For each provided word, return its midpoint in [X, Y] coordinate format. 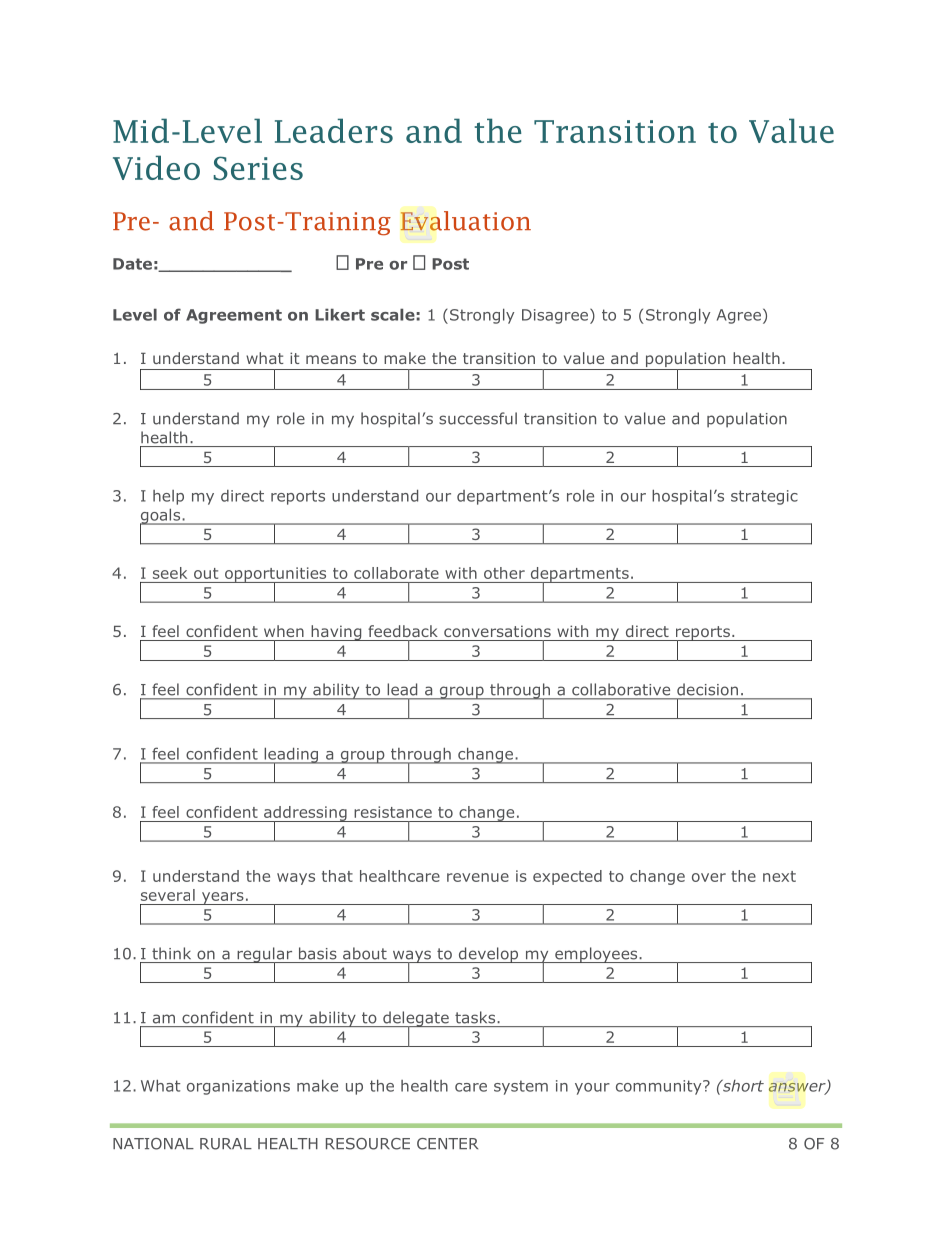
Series [258, 168]
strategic [764, 497]
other [504, 573]
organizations [238, 1087]
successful [478, 418]
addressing [305, 814]
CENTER [447, 1144]
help [168, 497]
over [709, 877]
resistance [393, 812]
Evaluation [465, 221]
